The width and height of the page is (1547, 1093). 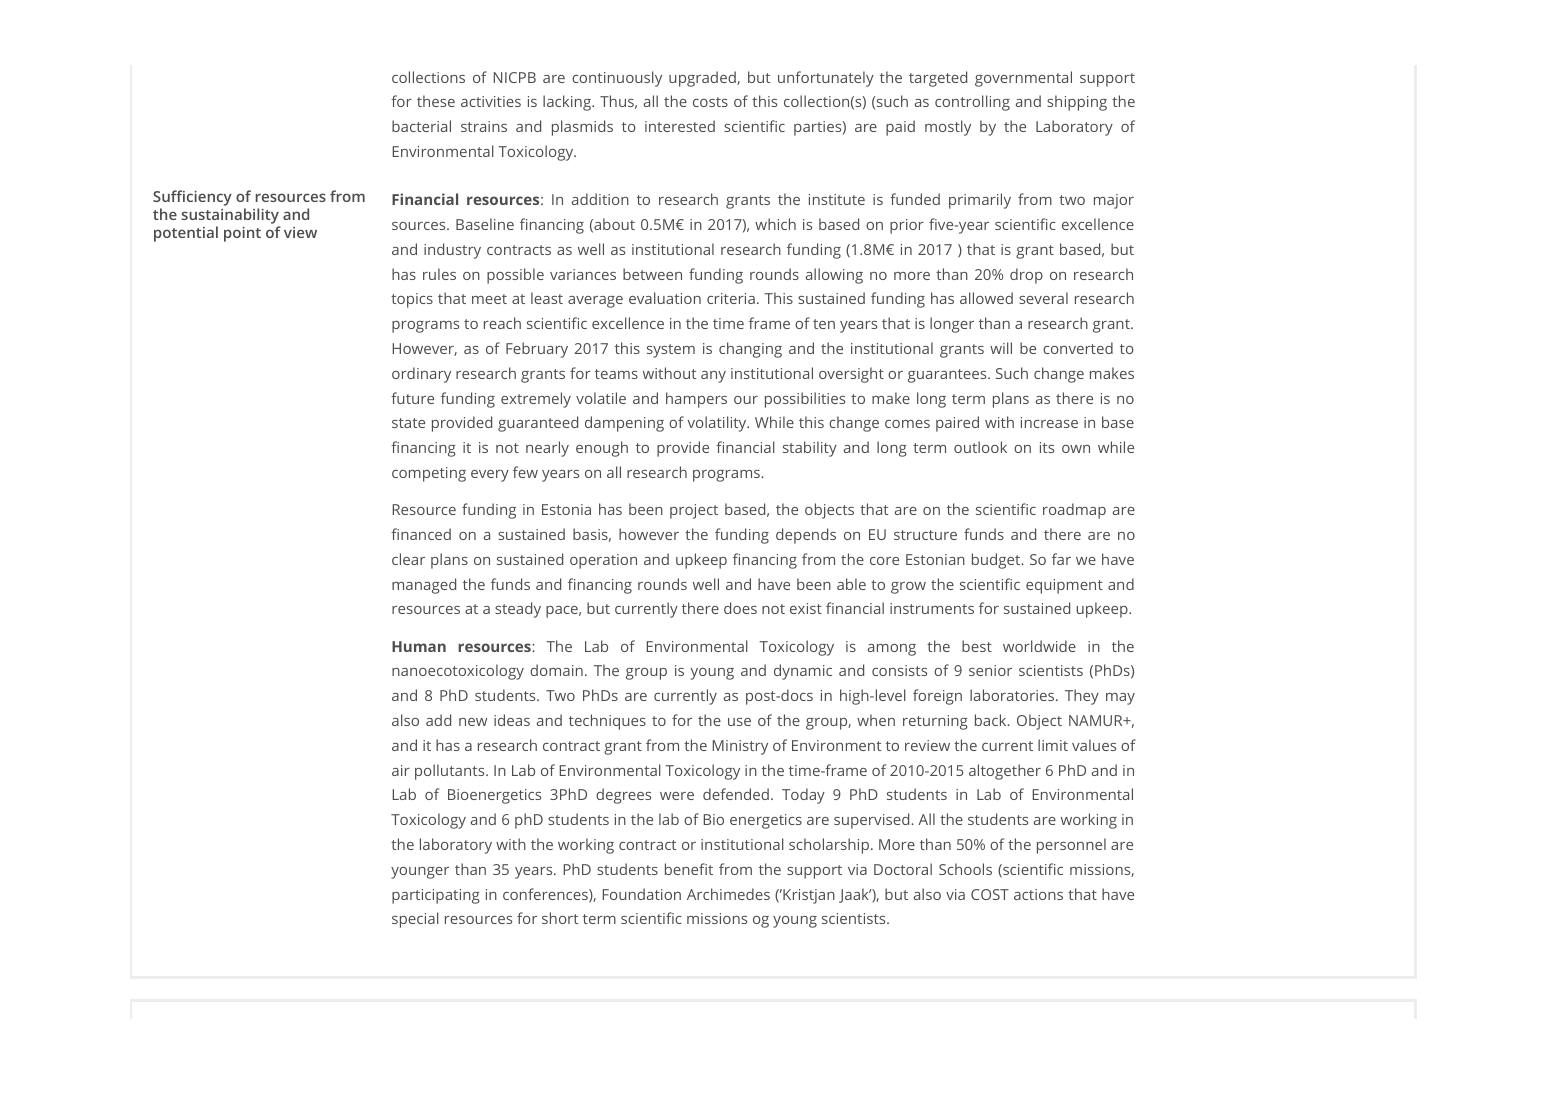 I want to click on Foundation, so click(x=642, y=894).
